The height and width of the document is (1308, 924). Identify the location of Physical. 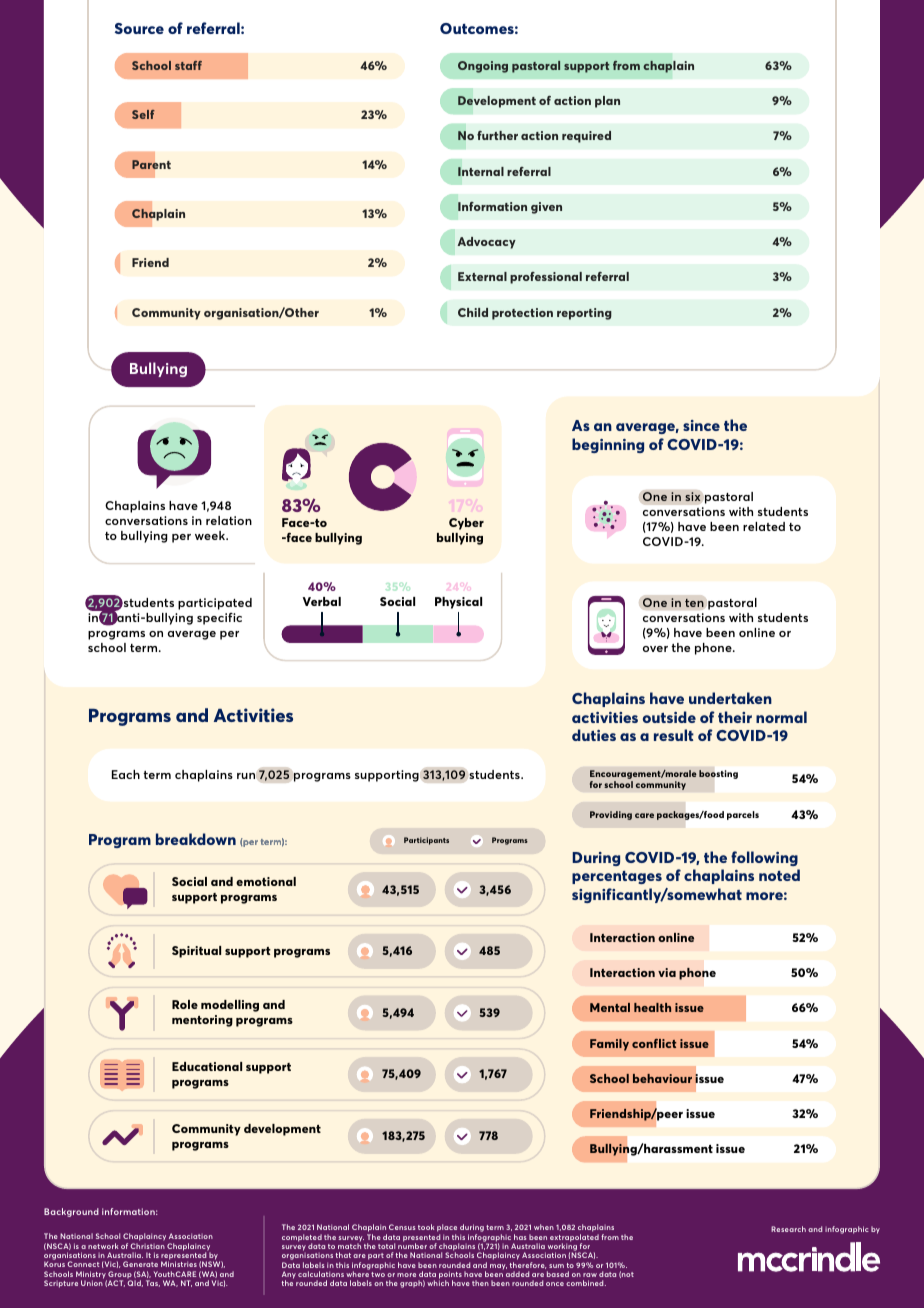
(458, 603).
